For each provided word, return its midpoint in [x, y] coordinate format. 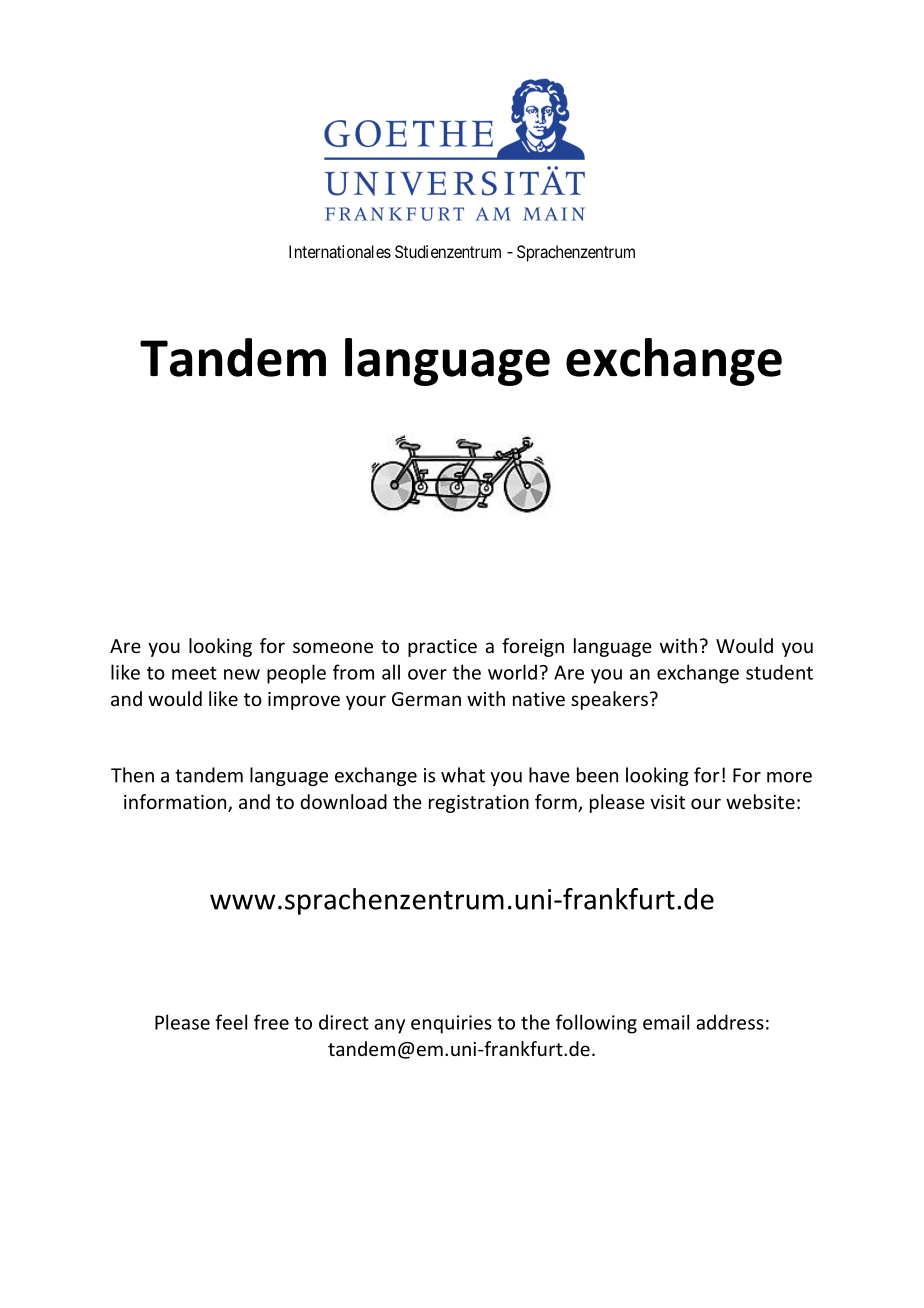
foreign [533, 647]
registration [479, 804]
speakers [609, 700]
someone [333, 647]
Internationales [340, 251]
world [512, 672]
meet [194, 673]
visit [667, 802]
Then [132, 775]
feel [231, 1022]
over [427, 674]
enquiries [451, 1024]
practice [442, 648]
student [779, 672]
